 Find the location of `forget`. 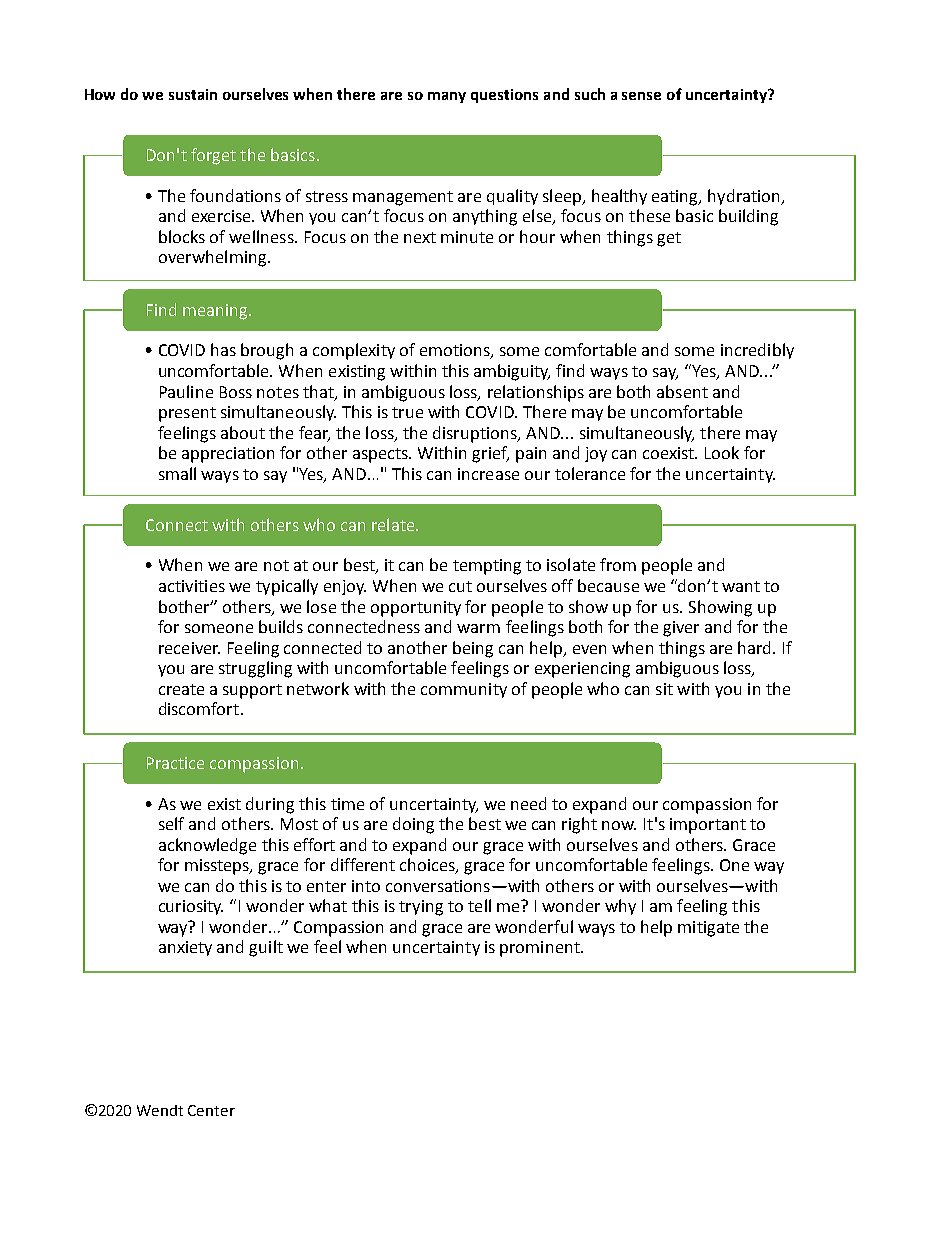

forget is located at coordinates (213, 156).
